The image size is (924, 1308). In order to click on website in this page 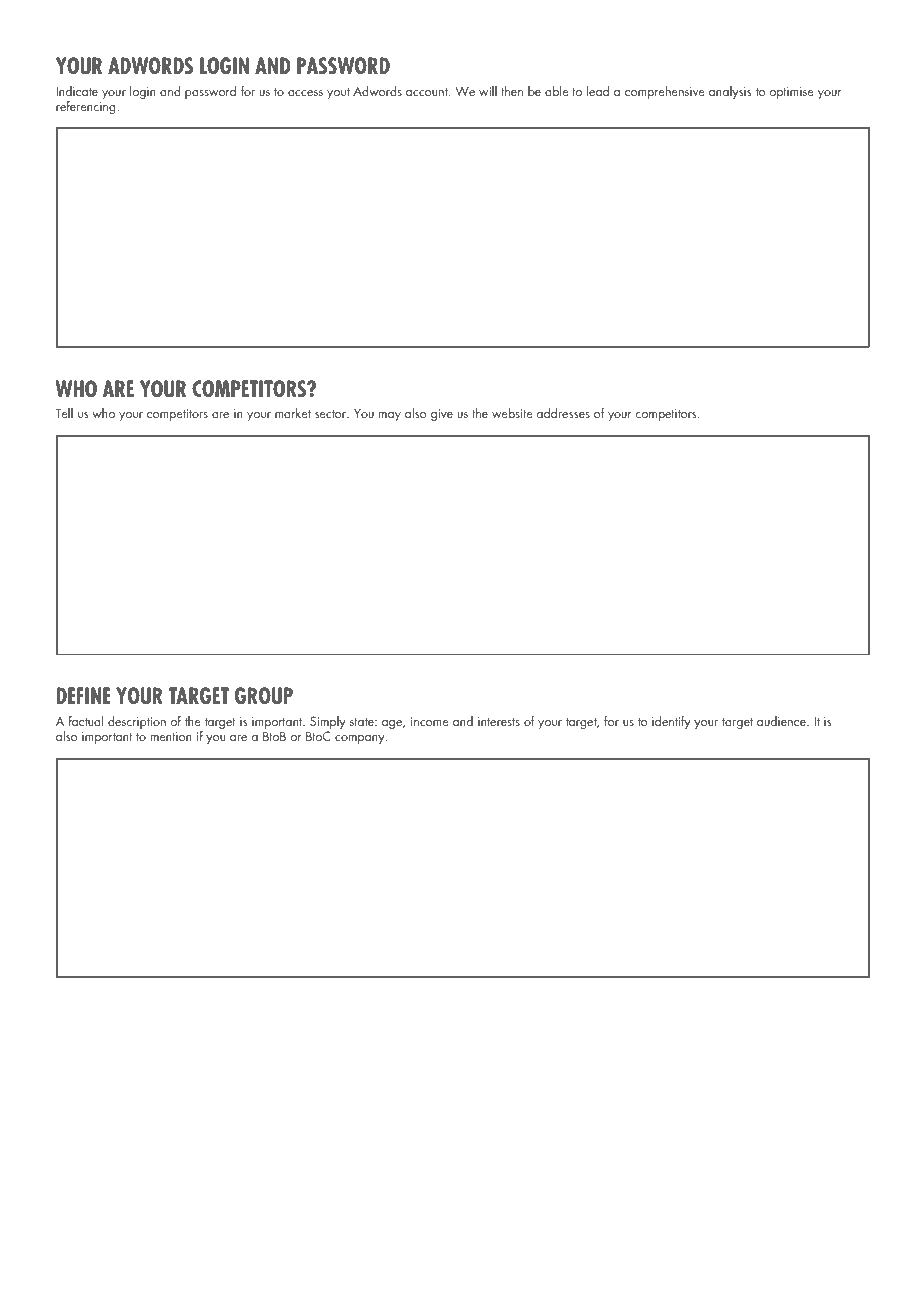, I will do `click(512, 413)`.
